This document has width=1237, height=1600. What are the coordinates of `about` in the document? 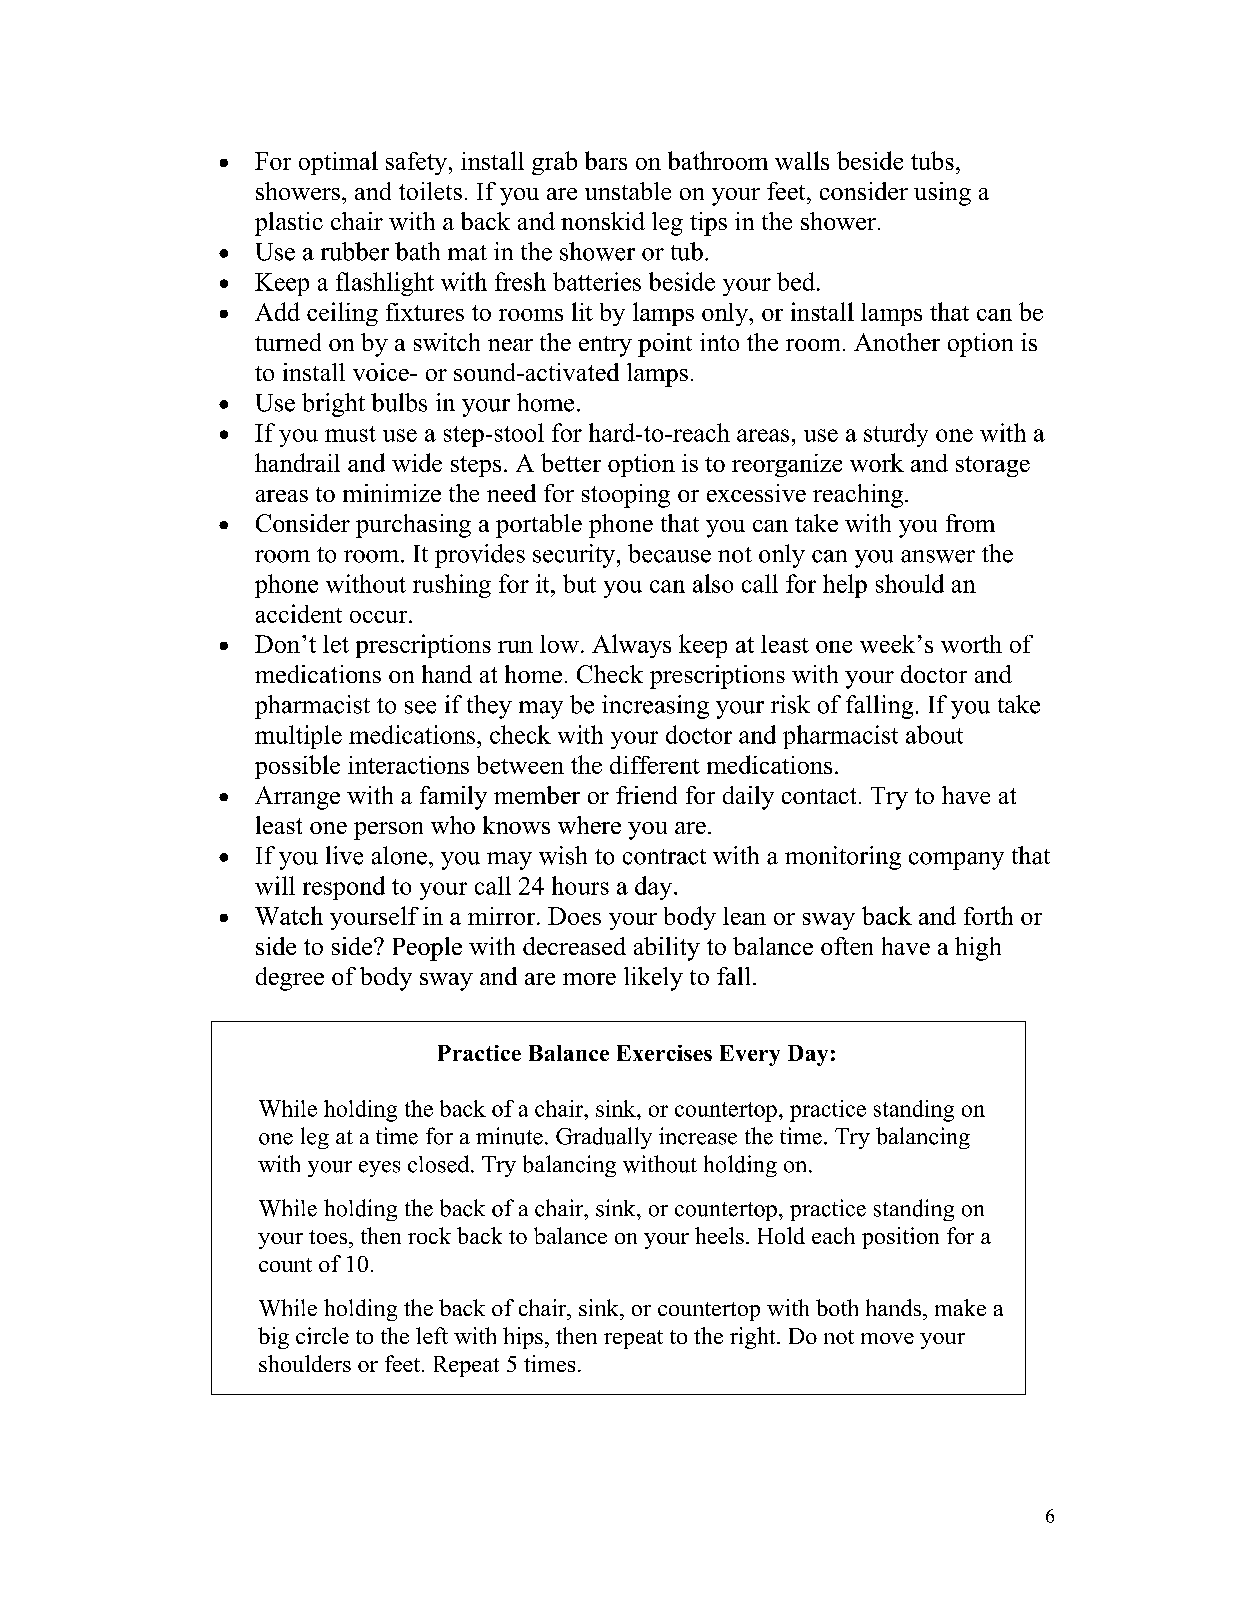 It's located at (934, 734).
